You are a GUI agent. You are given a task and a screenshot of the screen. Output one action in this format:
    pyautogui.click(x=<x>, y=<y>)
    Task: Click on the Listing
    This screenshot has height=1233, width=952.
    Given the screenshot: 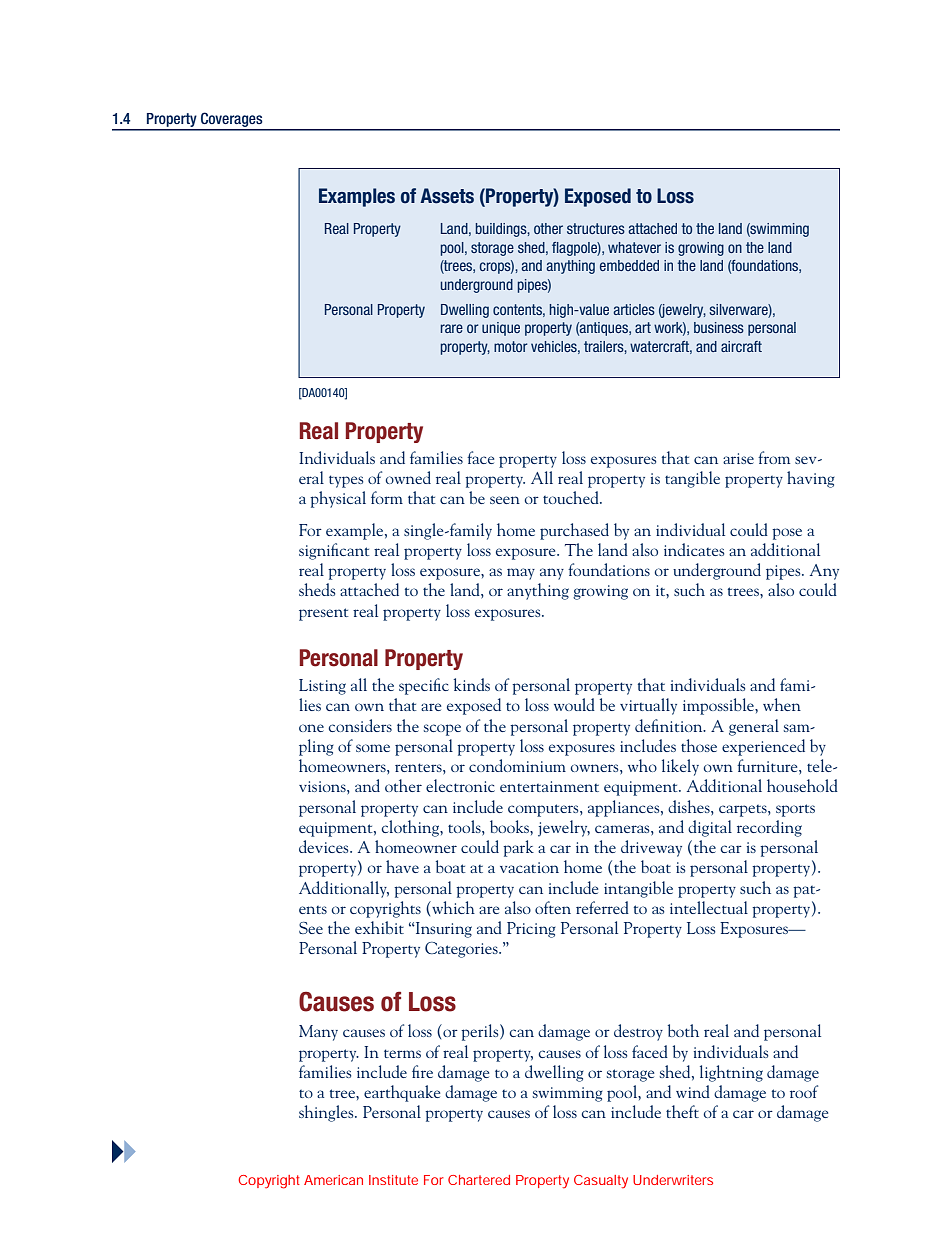 What is the action you would take?
    pyautogui.click(x=322, y=687)
